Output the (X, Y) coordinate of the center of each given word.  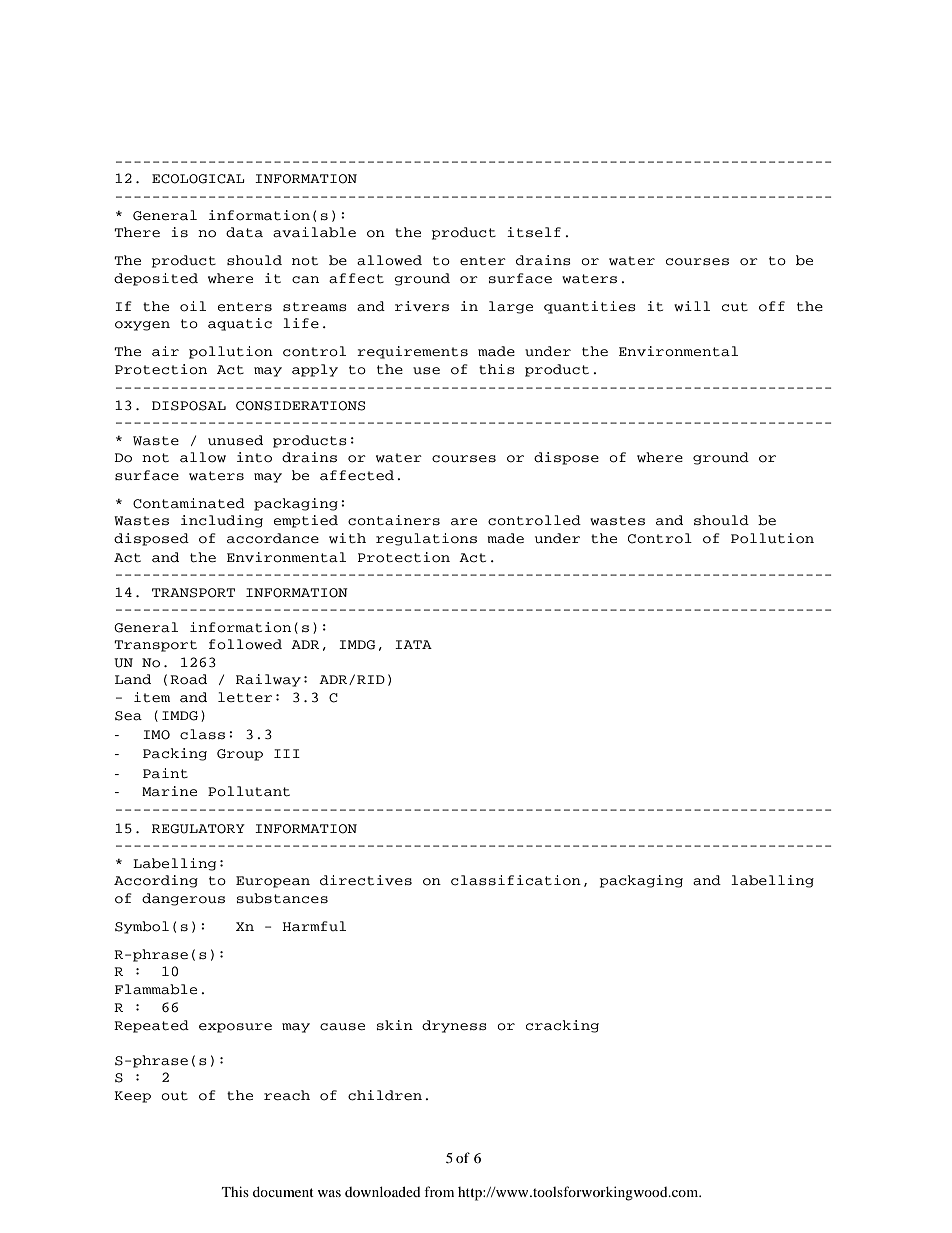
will (692, 306)
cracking (562, 1026)
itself (534, 232)
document (283, 1191)
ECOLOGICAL (198, 179)
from (439, 1191)
